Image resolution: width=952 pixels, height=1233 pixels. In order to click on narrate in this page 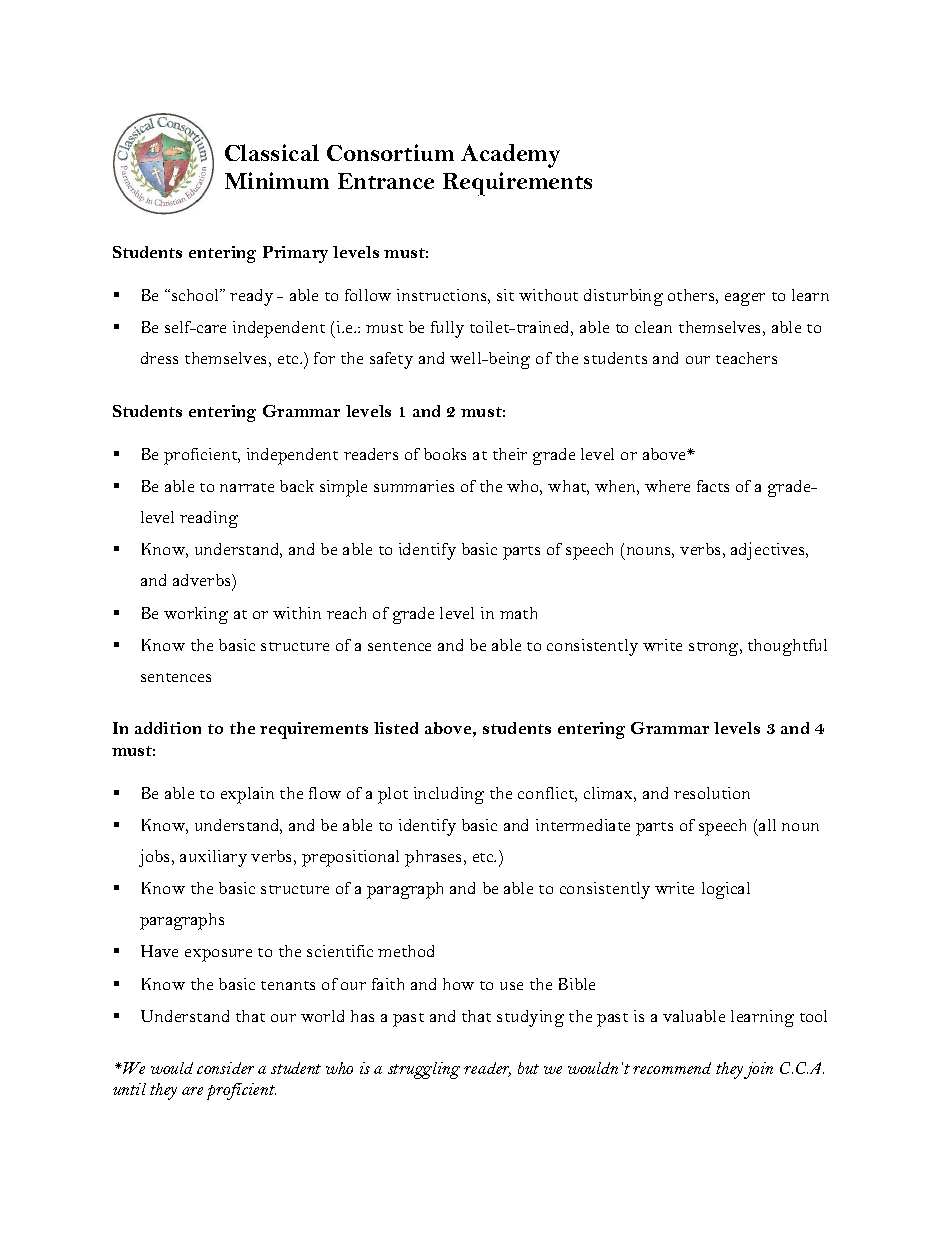, I will do `click(247, 487)`.
